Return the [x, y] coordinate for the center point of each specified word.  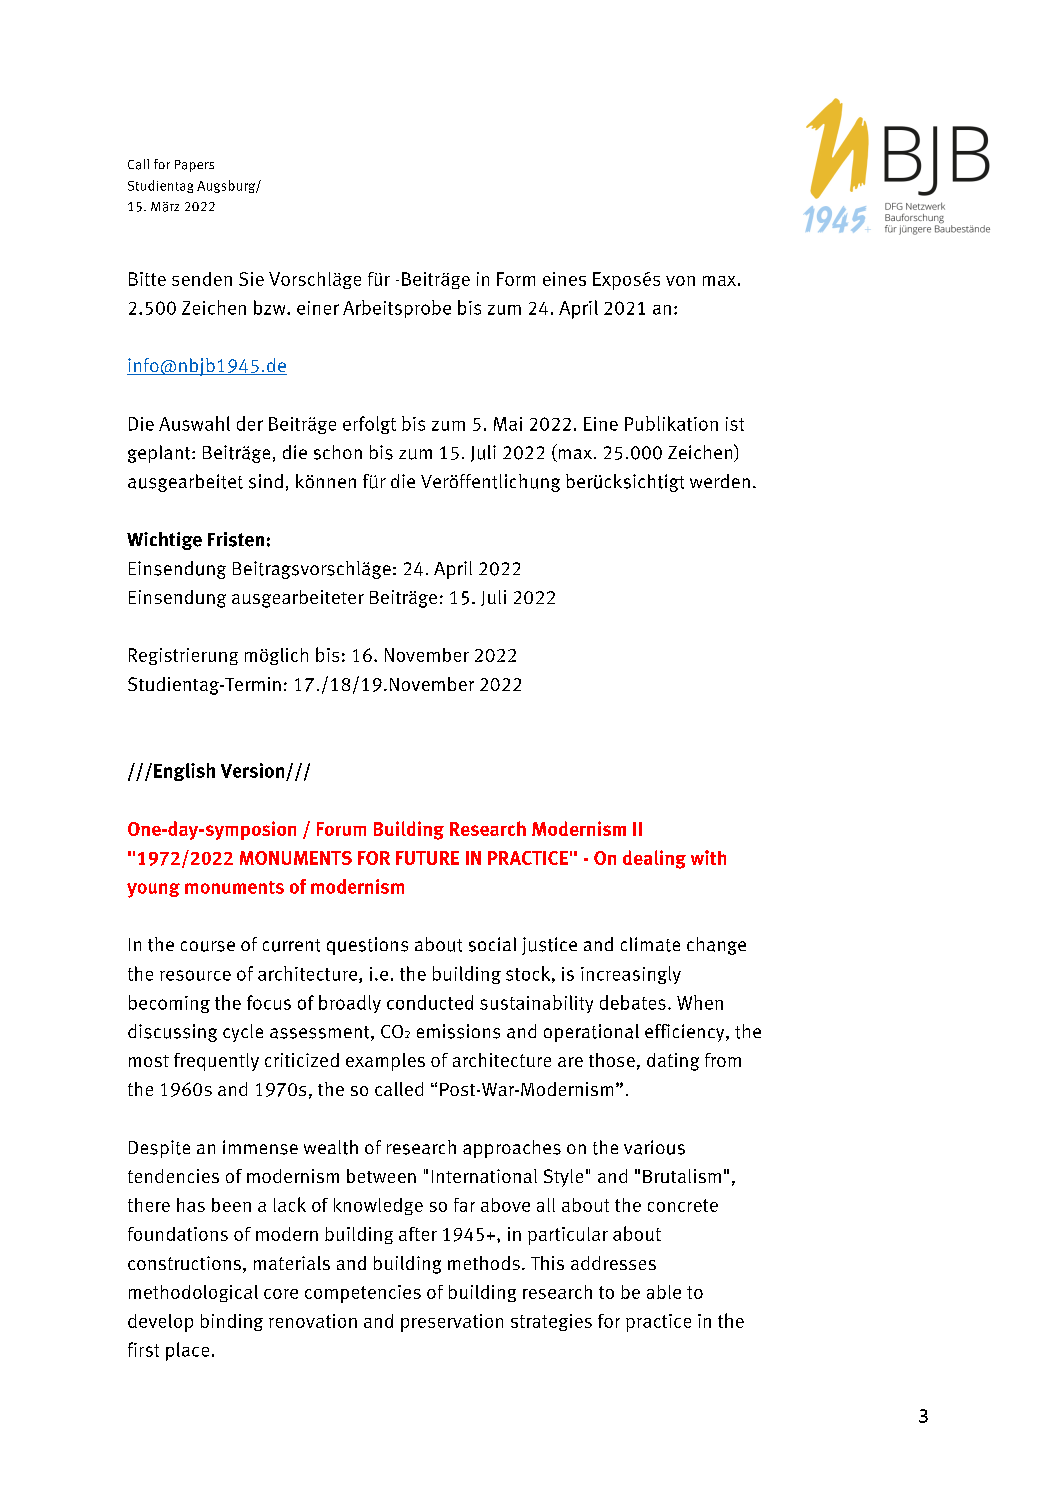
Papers [194, 166]
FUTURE [427, 858]
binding [232, 1322]
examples [385, 1062]
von [680, 281]
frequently [216, 1062]
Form [516, 279]
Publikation [671, 423]
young [153, 890]
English [184, 772]
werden [720, 481]
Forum [341, 829]
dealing [654, 859]
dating [673, 1062]
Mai [508, 424]
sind [266, 481]
